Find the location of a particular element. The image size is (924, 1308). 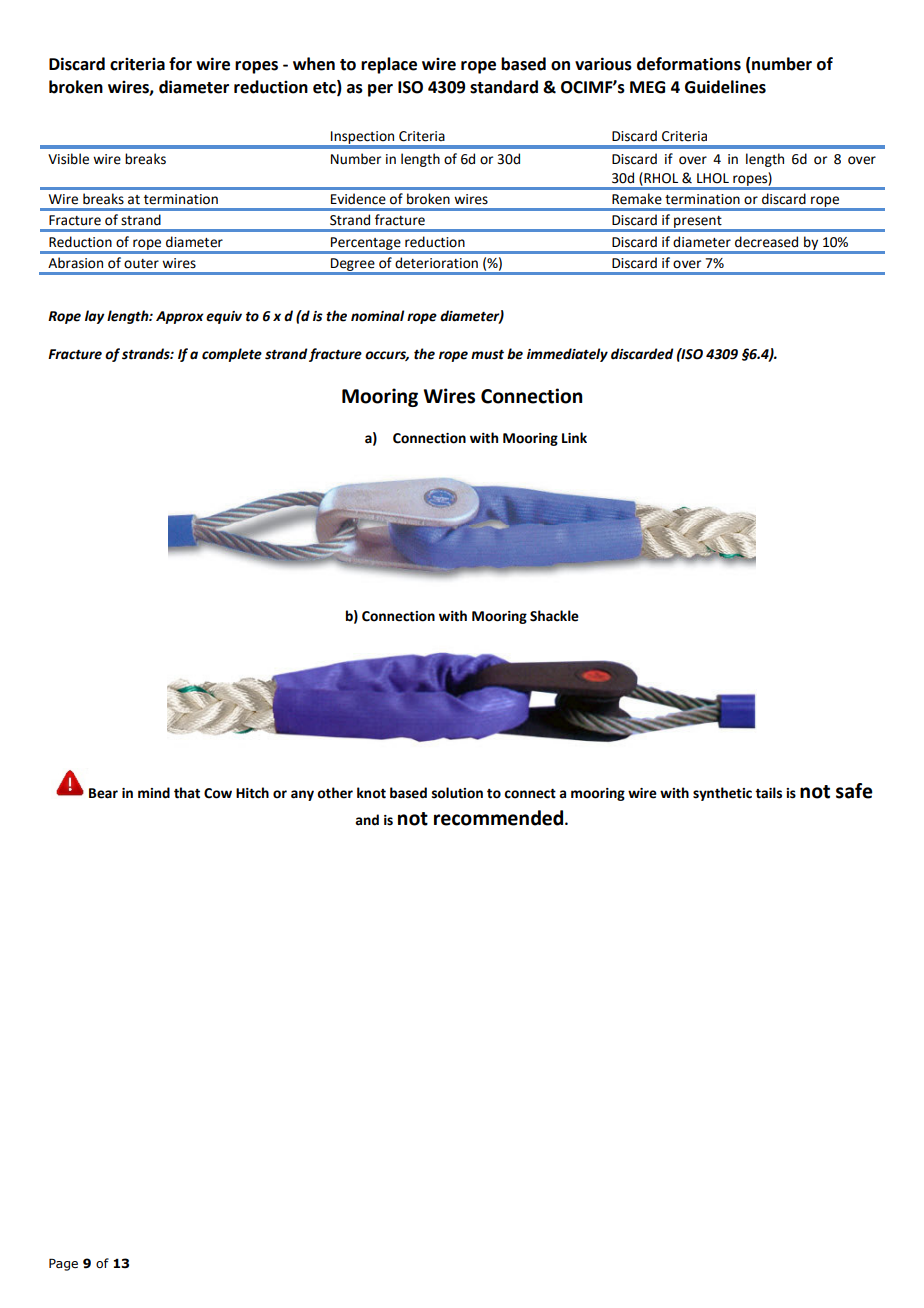

recommended is located at coordinates (500, 818).
